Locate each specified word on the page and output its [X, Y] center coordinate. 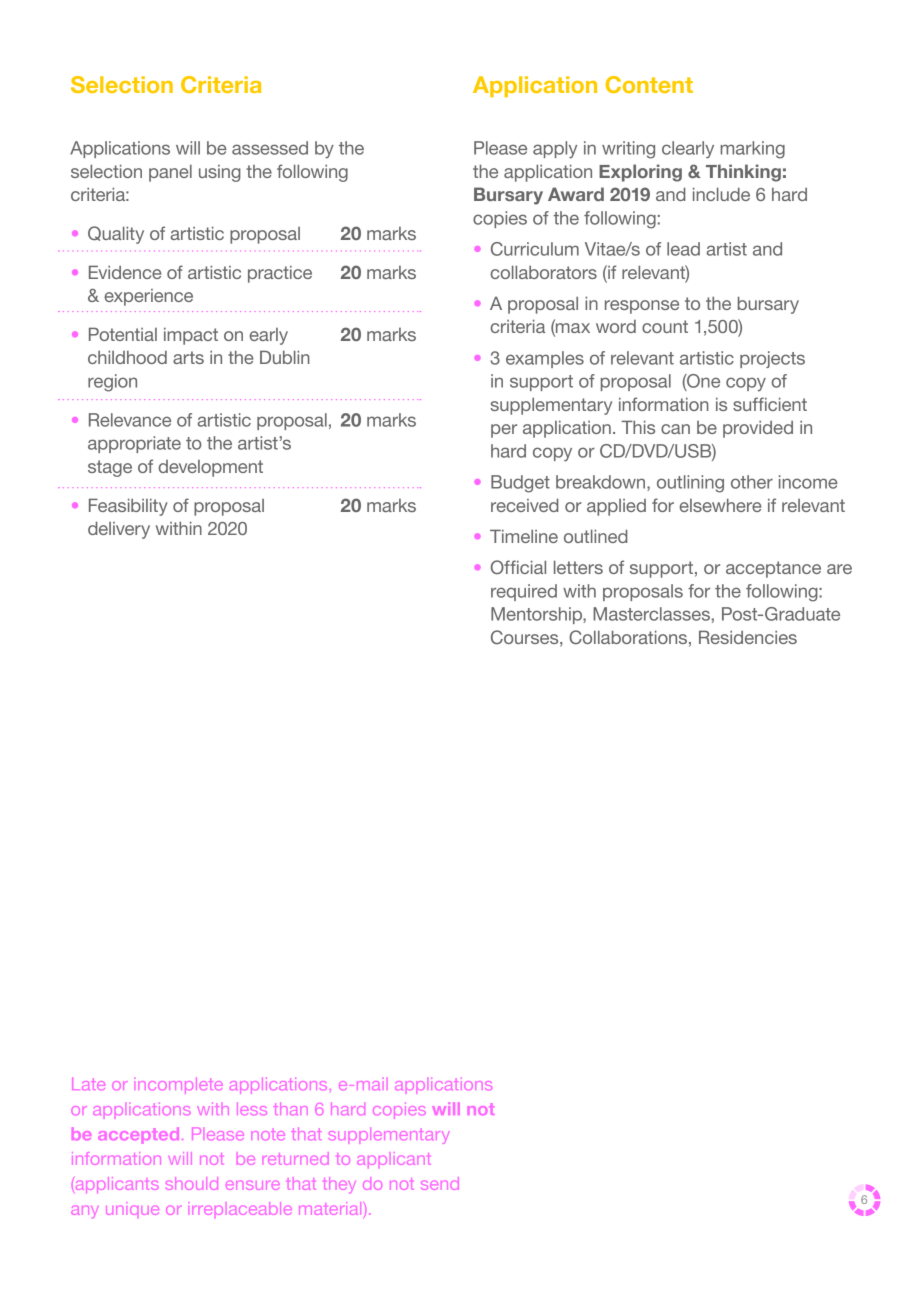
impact [191, 336]
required [524, 592]
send [440, 1183]
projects [772, 359]
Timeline [524, 536]
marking [752, 150]
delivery [119, 530]
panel [170, 173]
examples [545, 359]
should [192, 1183]
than [290, 1109]
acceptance [773, 569]
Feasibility [128, 507]
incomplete [181, 1086]
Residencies [748, 637]
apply [555, 150]
